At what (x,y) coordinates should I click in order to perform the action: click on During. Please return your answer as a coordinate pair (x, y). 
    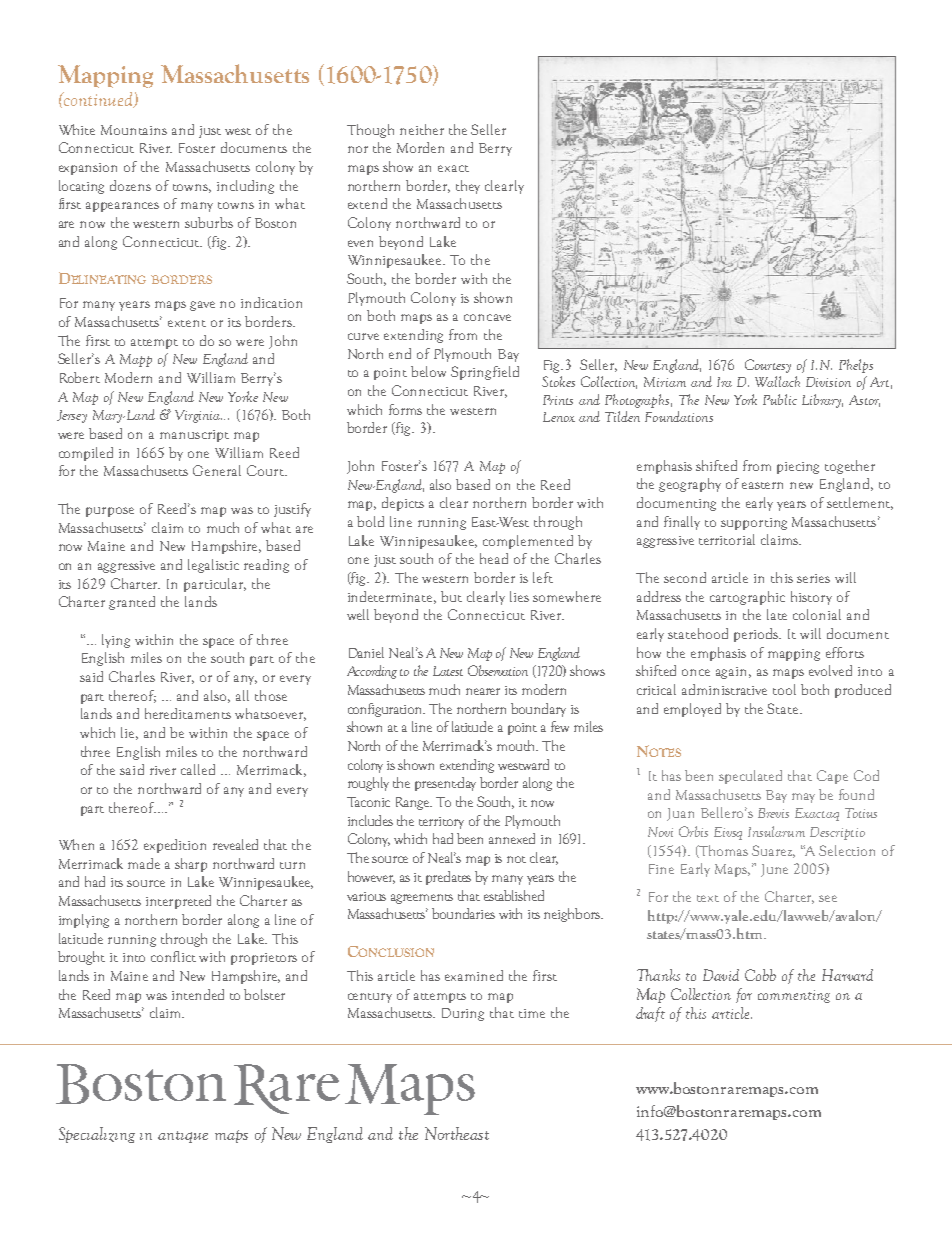
    Looking at the image, I should click on (463, 1014).
